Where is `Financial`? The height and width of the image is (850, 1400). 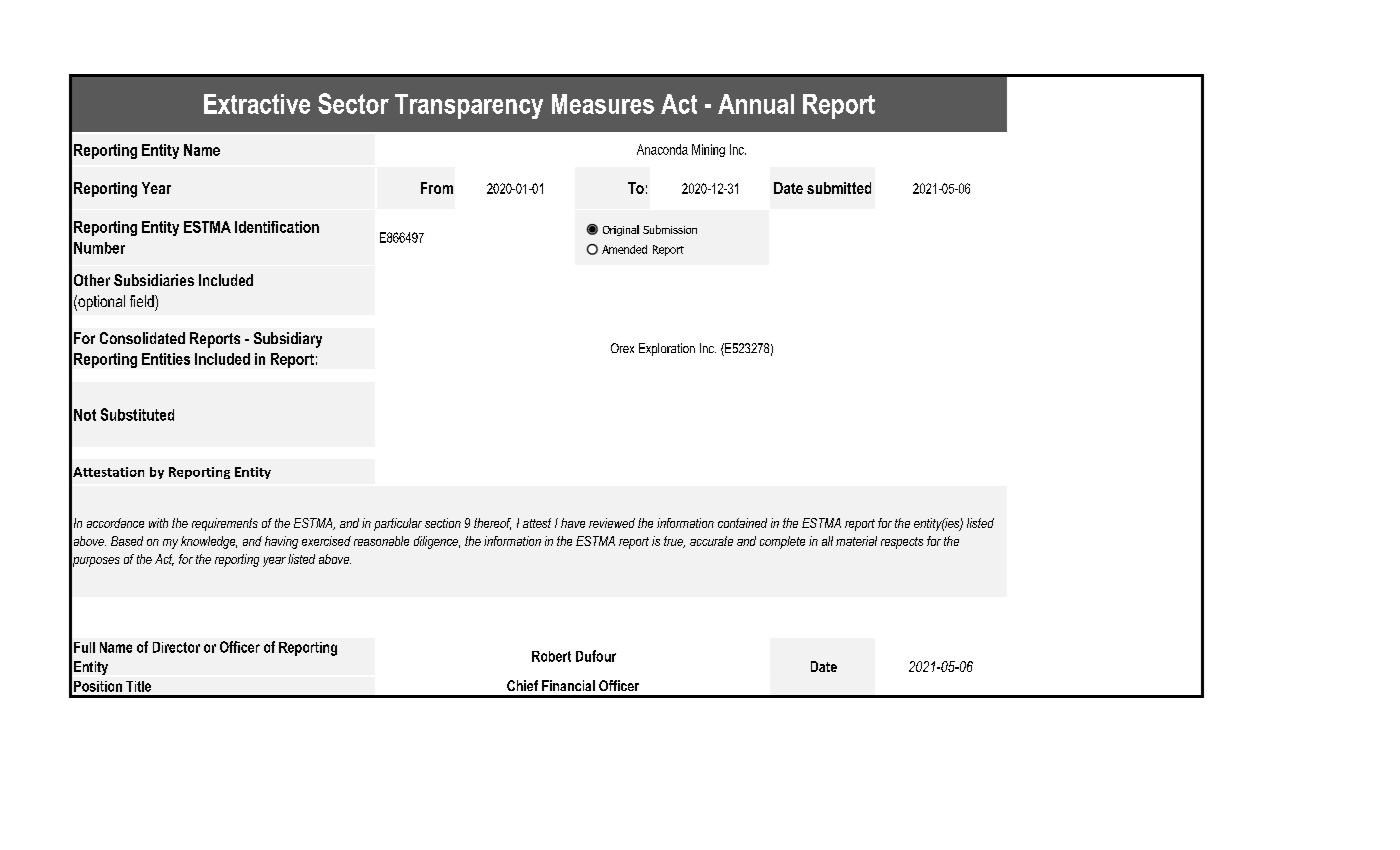
Financial is located at coordinates (568, 685).
